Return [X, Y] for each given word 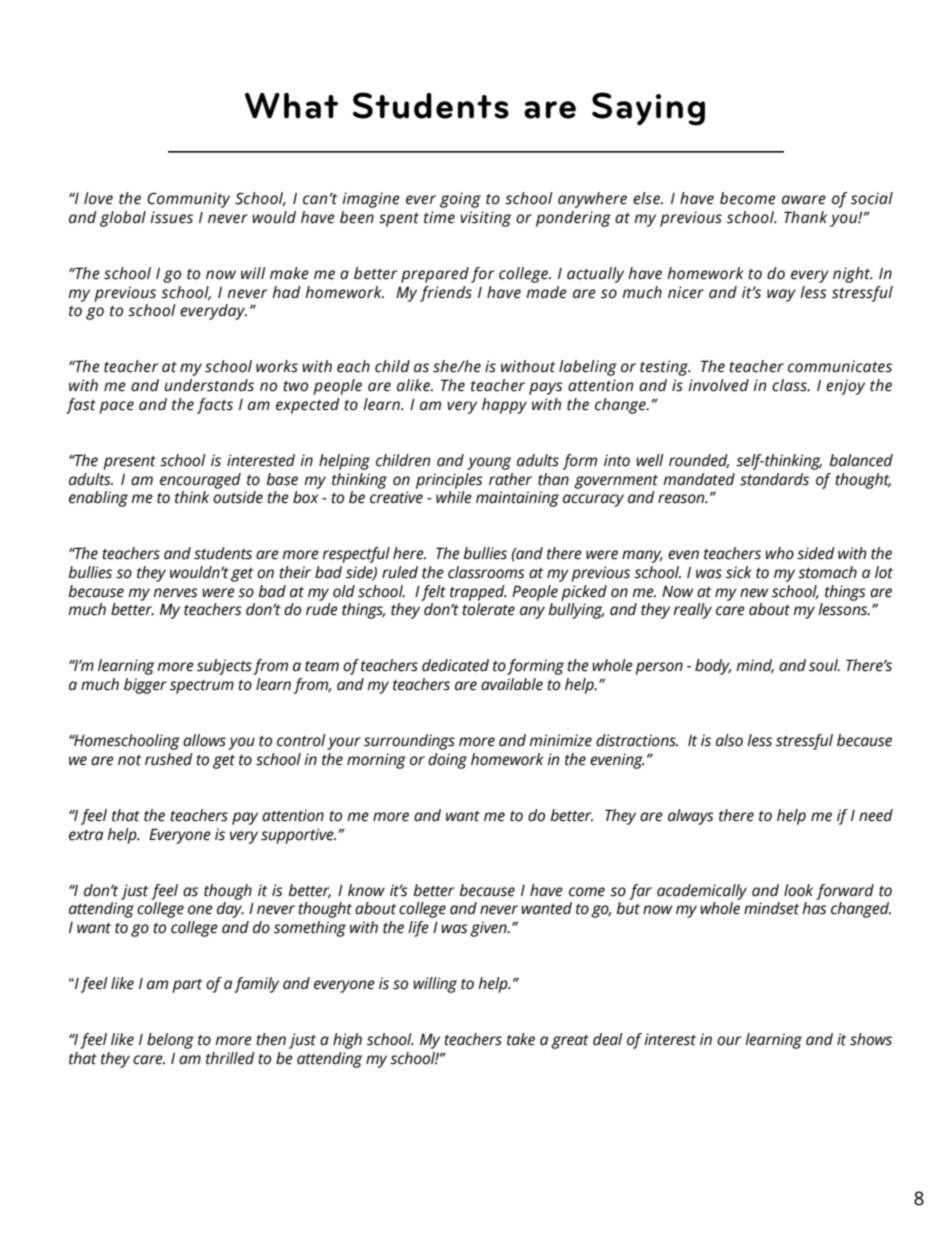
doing [447, 761]
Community [188, 200]
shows [871, 1039]
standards [774, 479]
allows [204, 740]
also [729, 740]
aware [804, 200]
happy [504, 406]
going [460, 200]
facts [215, 406]
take [521, 1039]
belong [170, 1041]
